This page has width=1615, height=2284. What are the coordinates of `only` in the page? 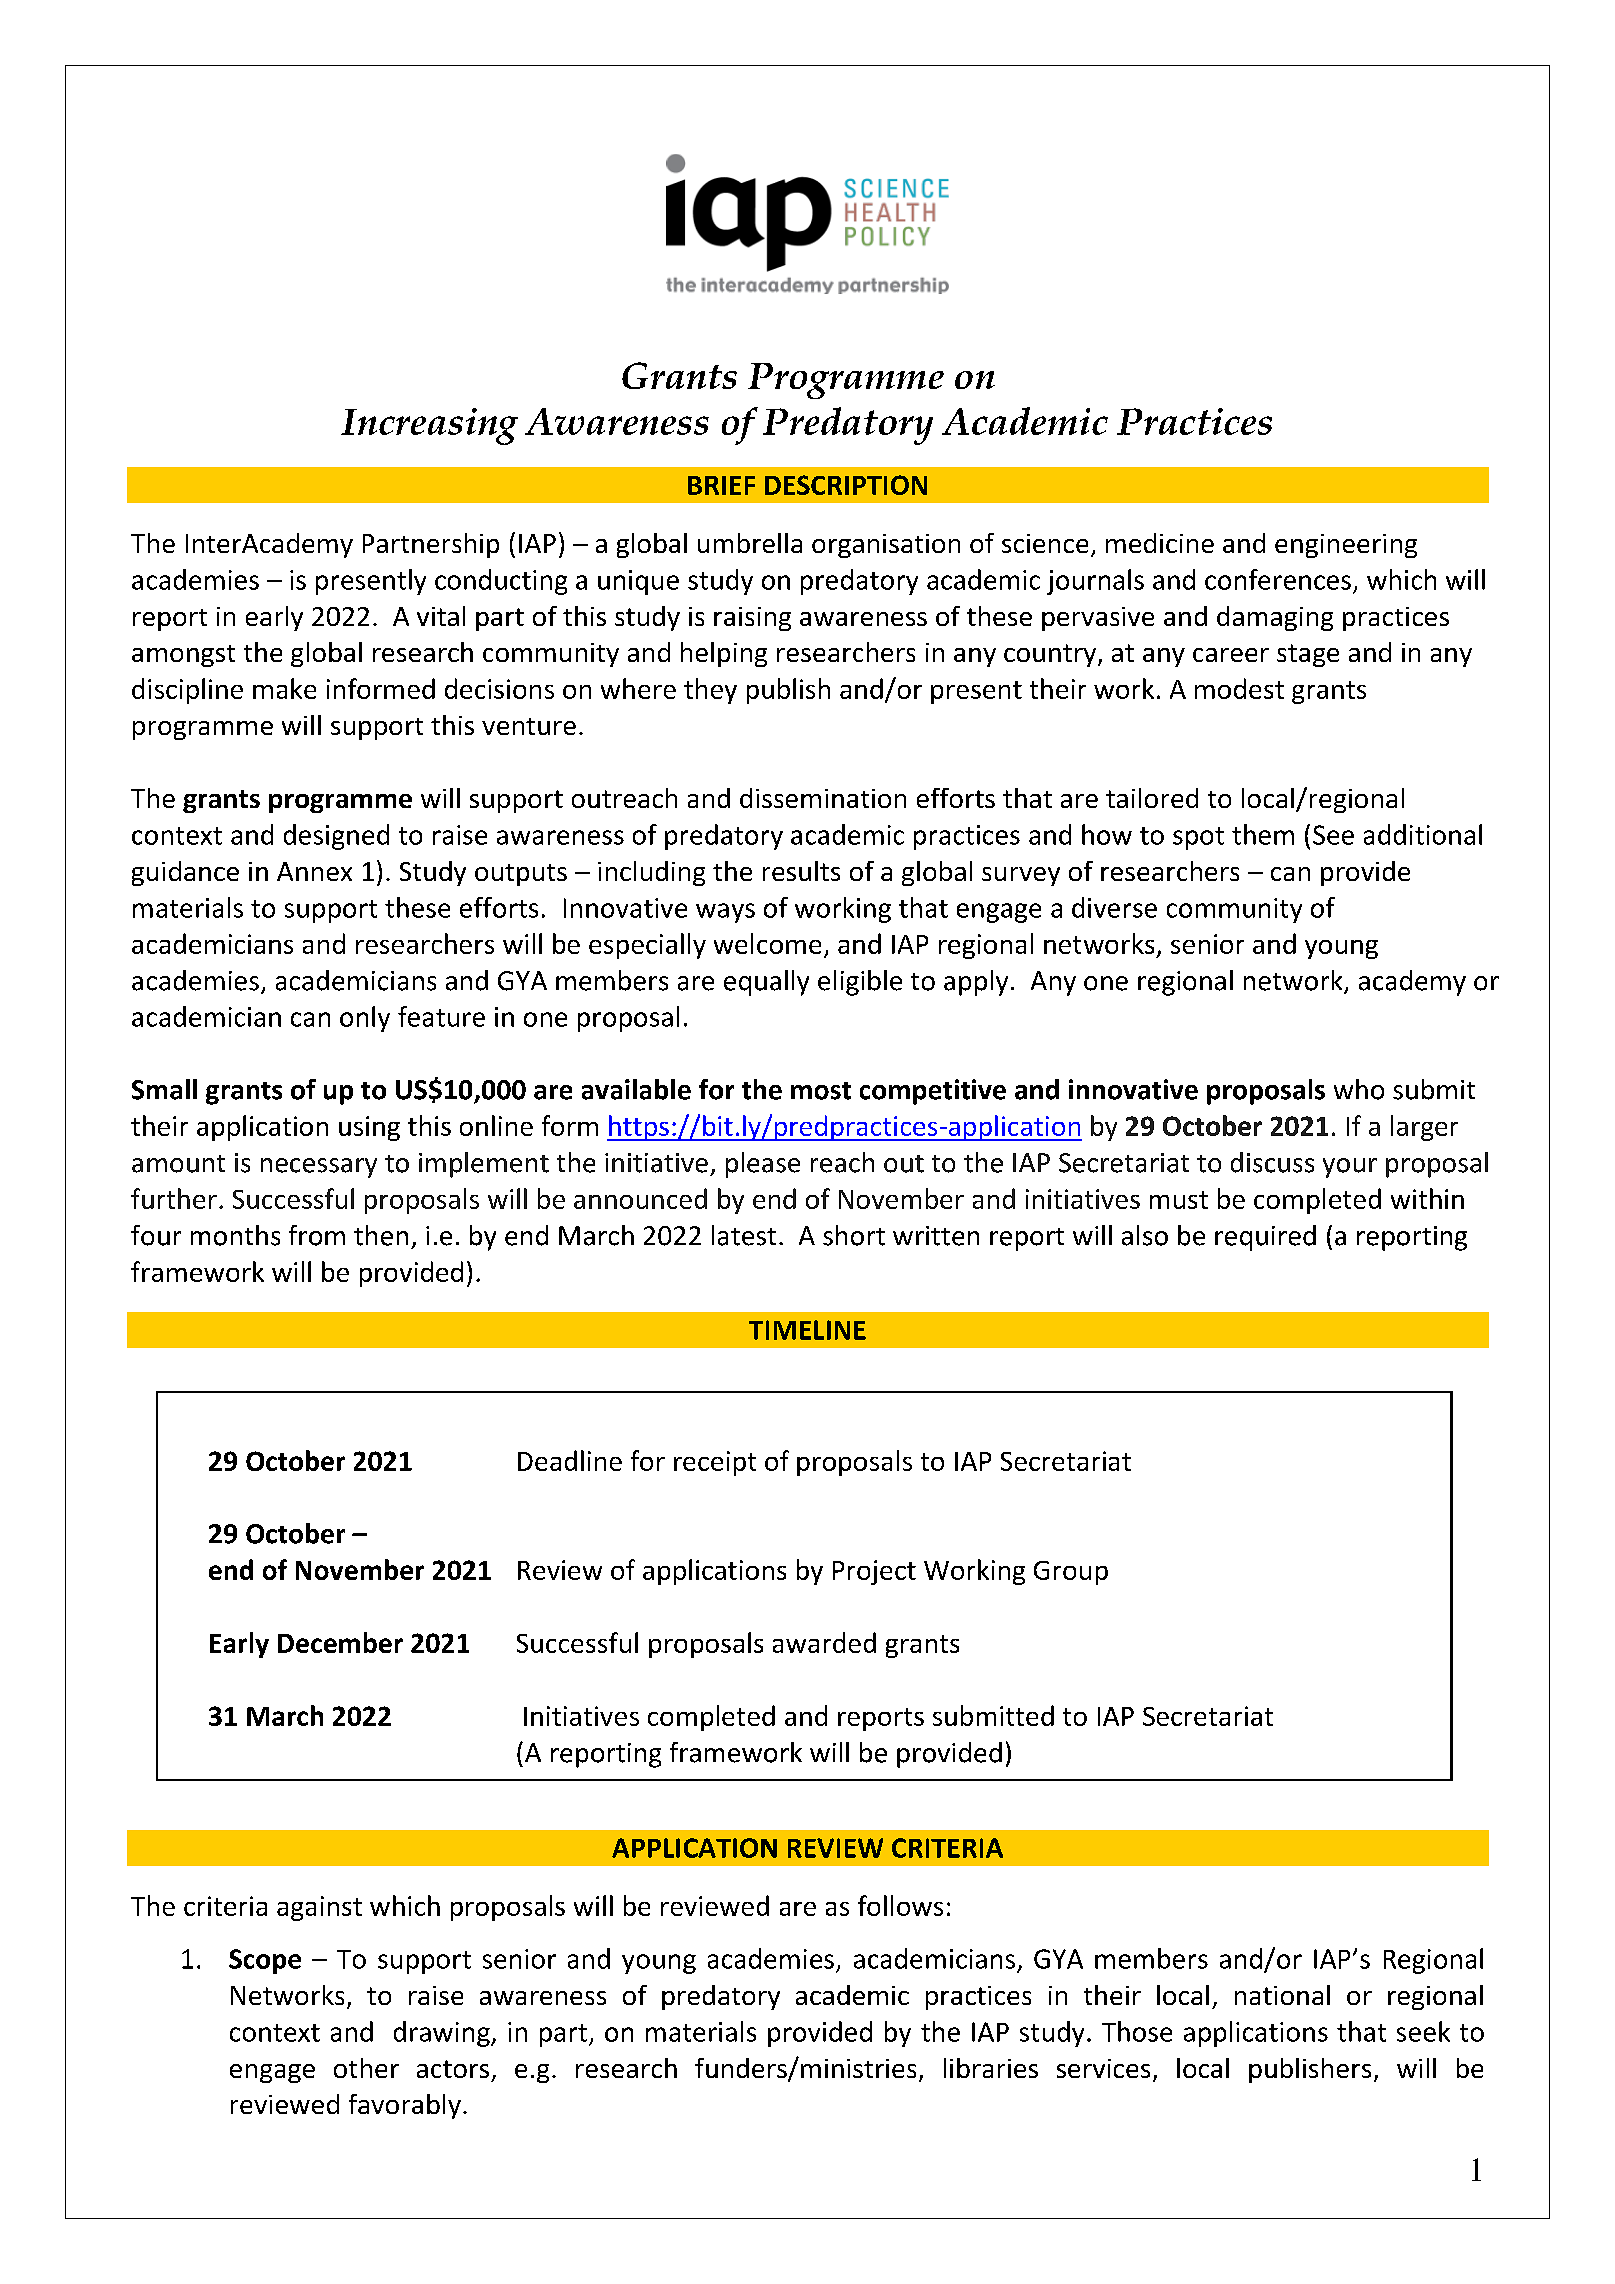 It's located at (365, 1019).
